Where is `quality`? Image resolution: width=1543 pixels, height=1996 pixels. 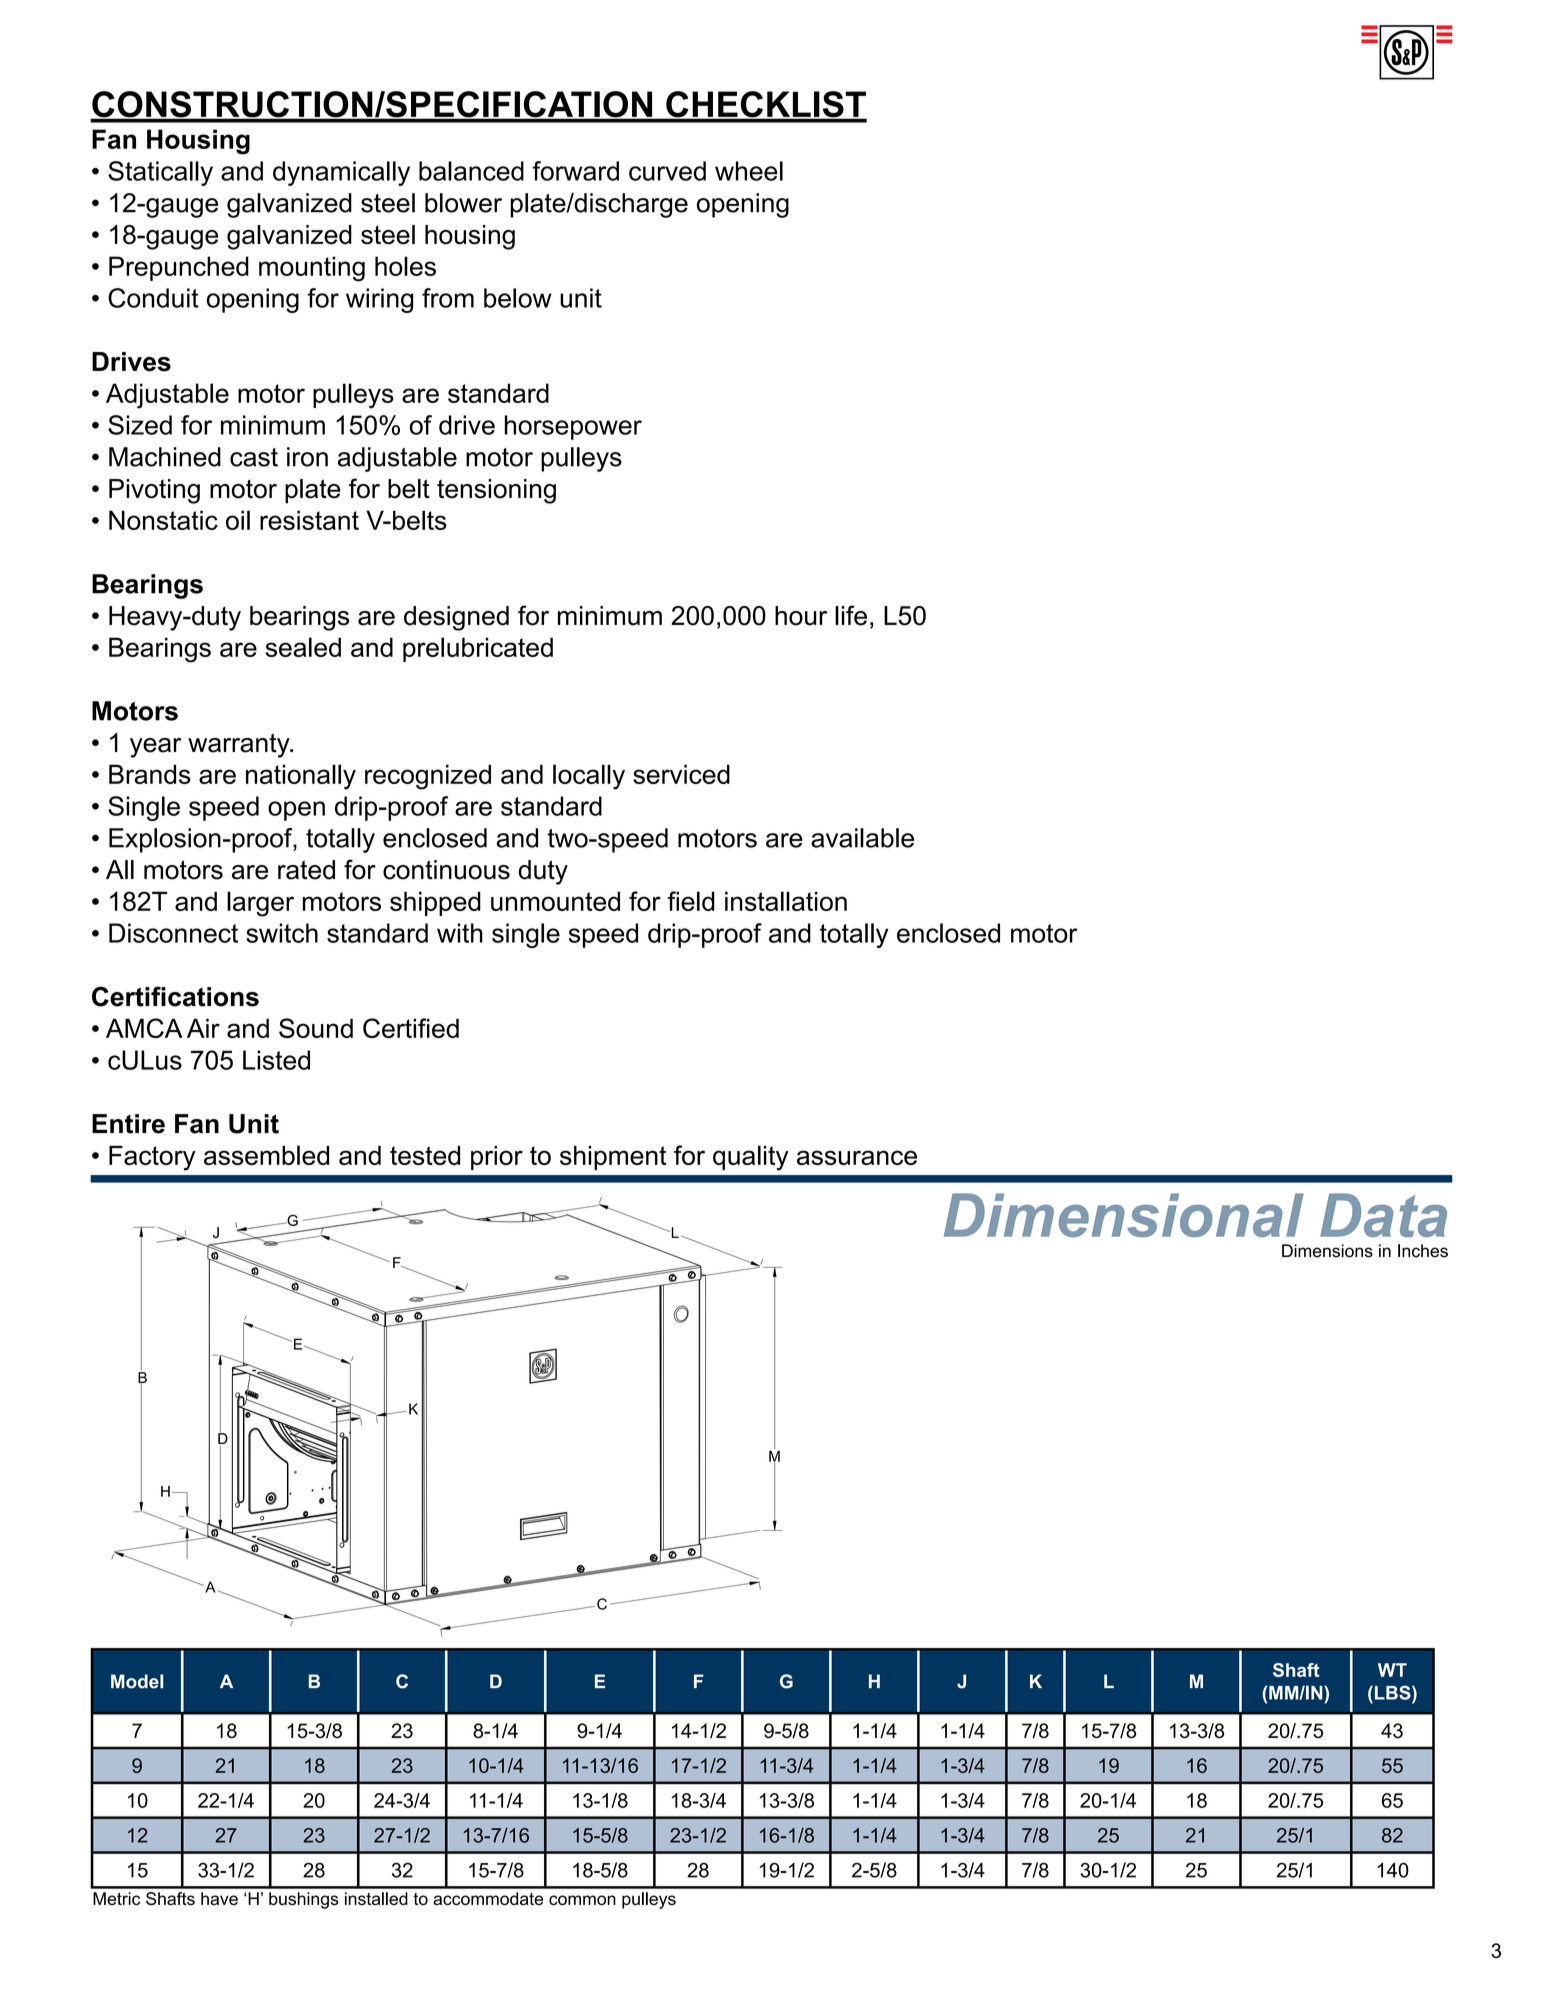 quality is located at coordinates (751, 1158).
